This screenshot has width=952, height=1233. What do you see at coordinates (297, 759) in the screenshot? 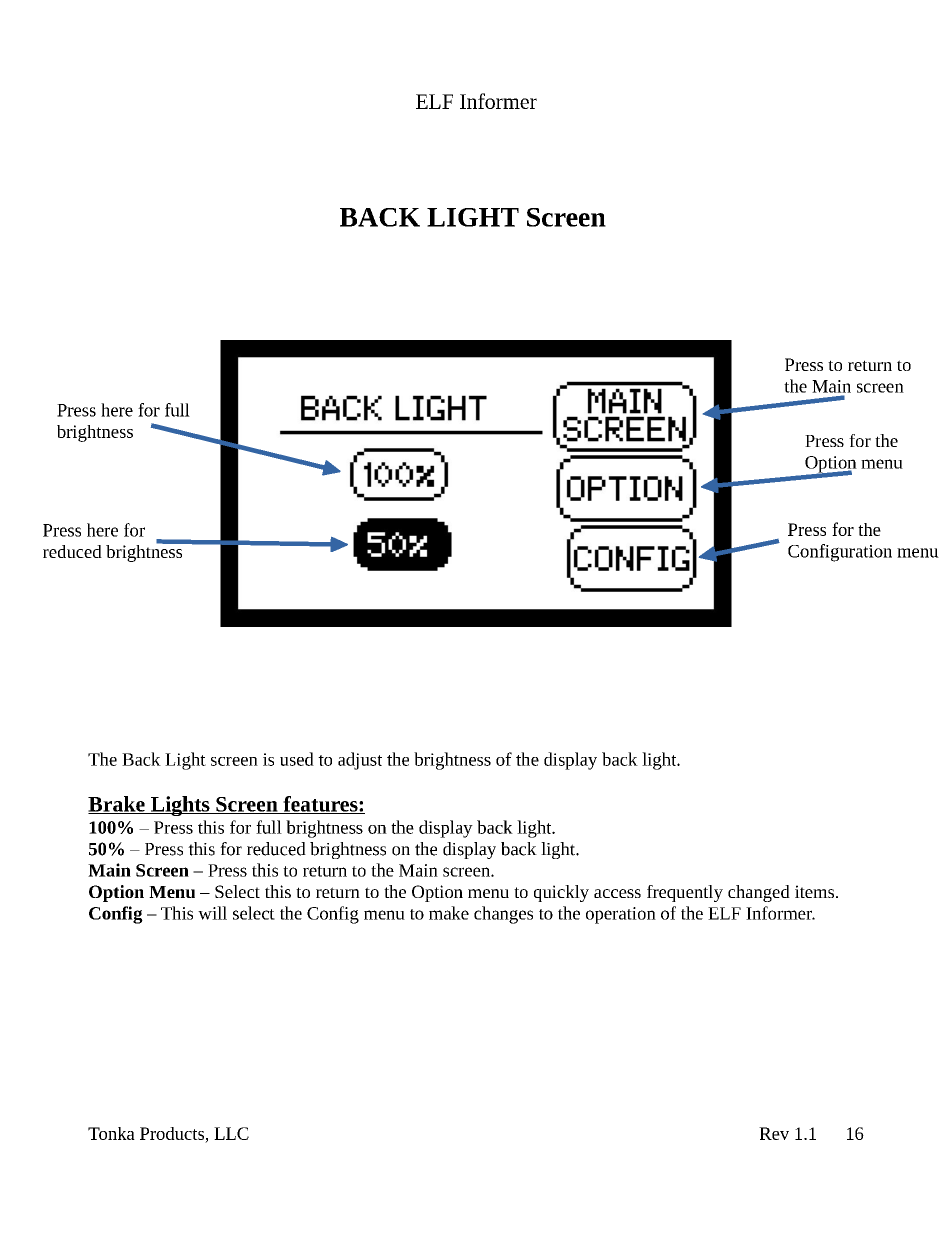
I see `used` at bounding box center [297, 759].
